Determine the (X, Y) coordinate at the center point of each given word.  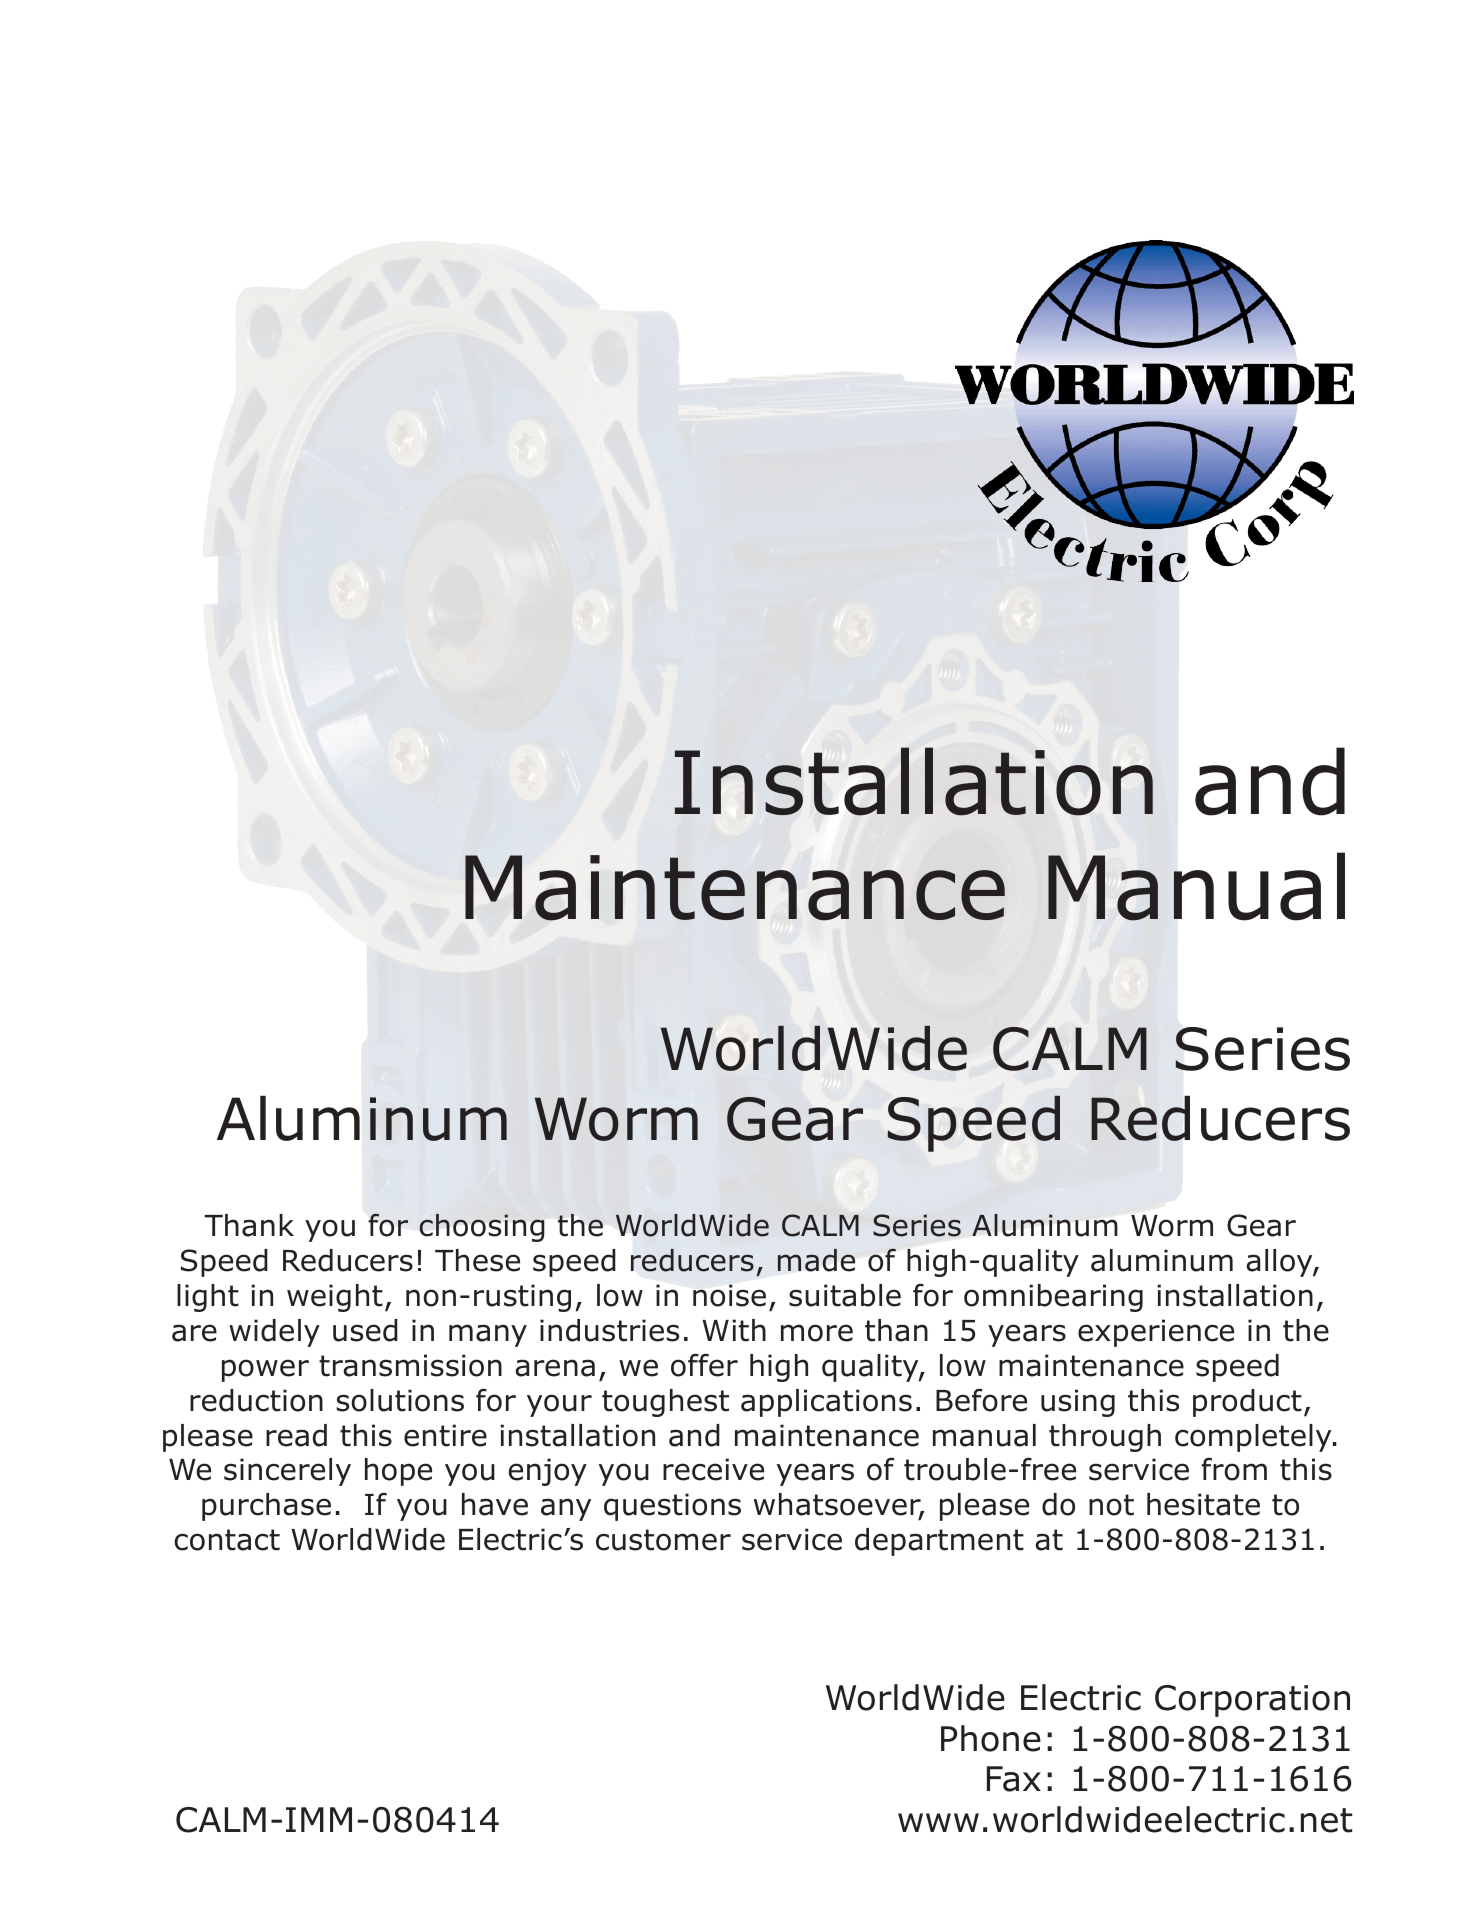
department (939, 1542)
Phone (991, 1738)
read (296, 1435)
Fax (1014, 1779)
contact (227, 1540)
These (477, 1260)
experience (1156, 1333)
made (816, 1260)
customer (663, 1540)
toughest (665, 1403)
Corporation (1252, 1701)
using (1078, 1403)
